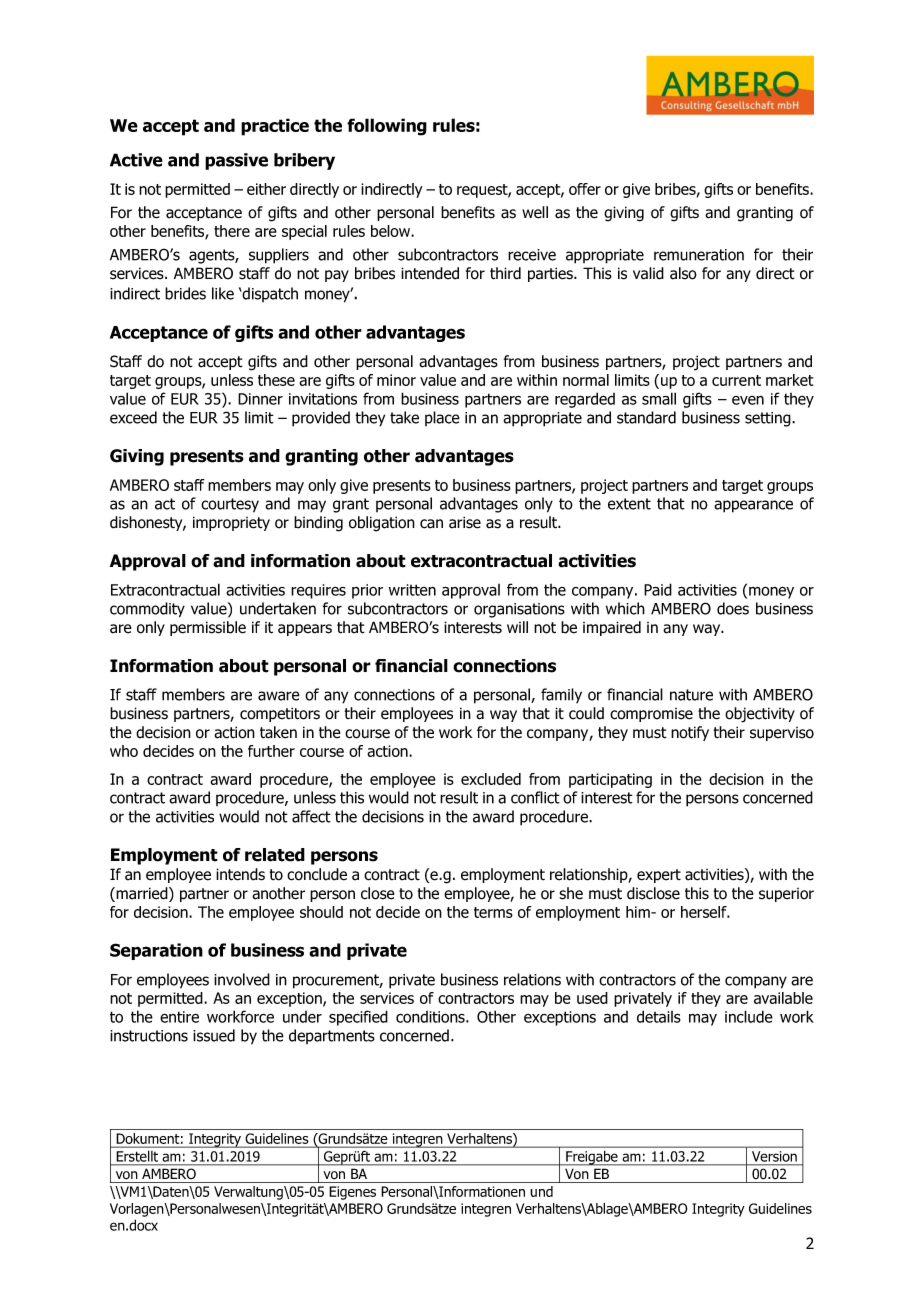  What do you see at coordinates (280, 714) in the page?
I see `competitors` at bounding box center [280, 714].
